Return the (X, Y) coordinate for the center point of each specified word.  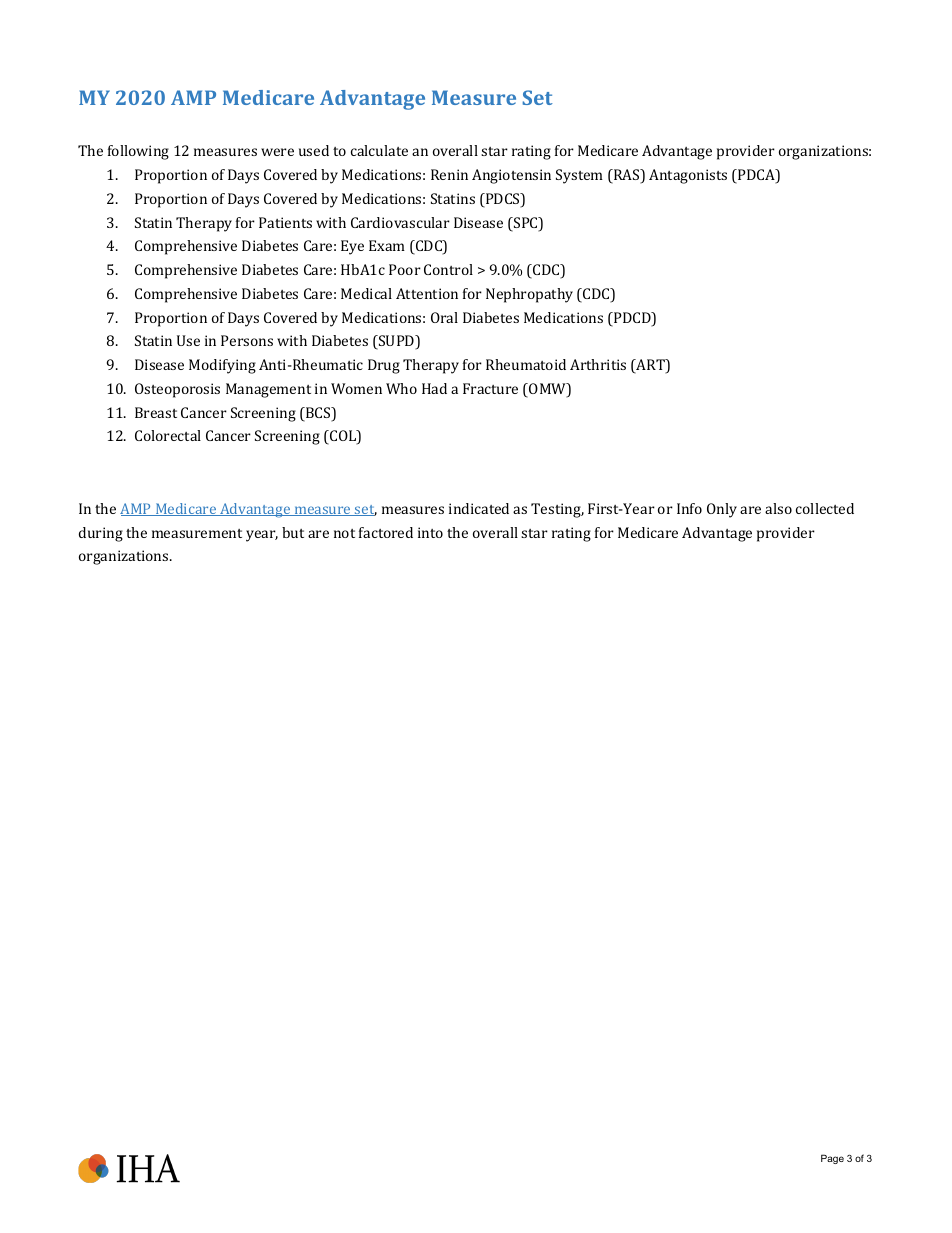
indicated (479, 508)
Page (832, 1159)
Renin (449, 174)
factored (386, 532)
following (138, 152)
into (430, 532)
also (778, 508)
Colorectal (168, 435)
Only (722, 510)
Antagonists (688, 176)
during (101, 534)
